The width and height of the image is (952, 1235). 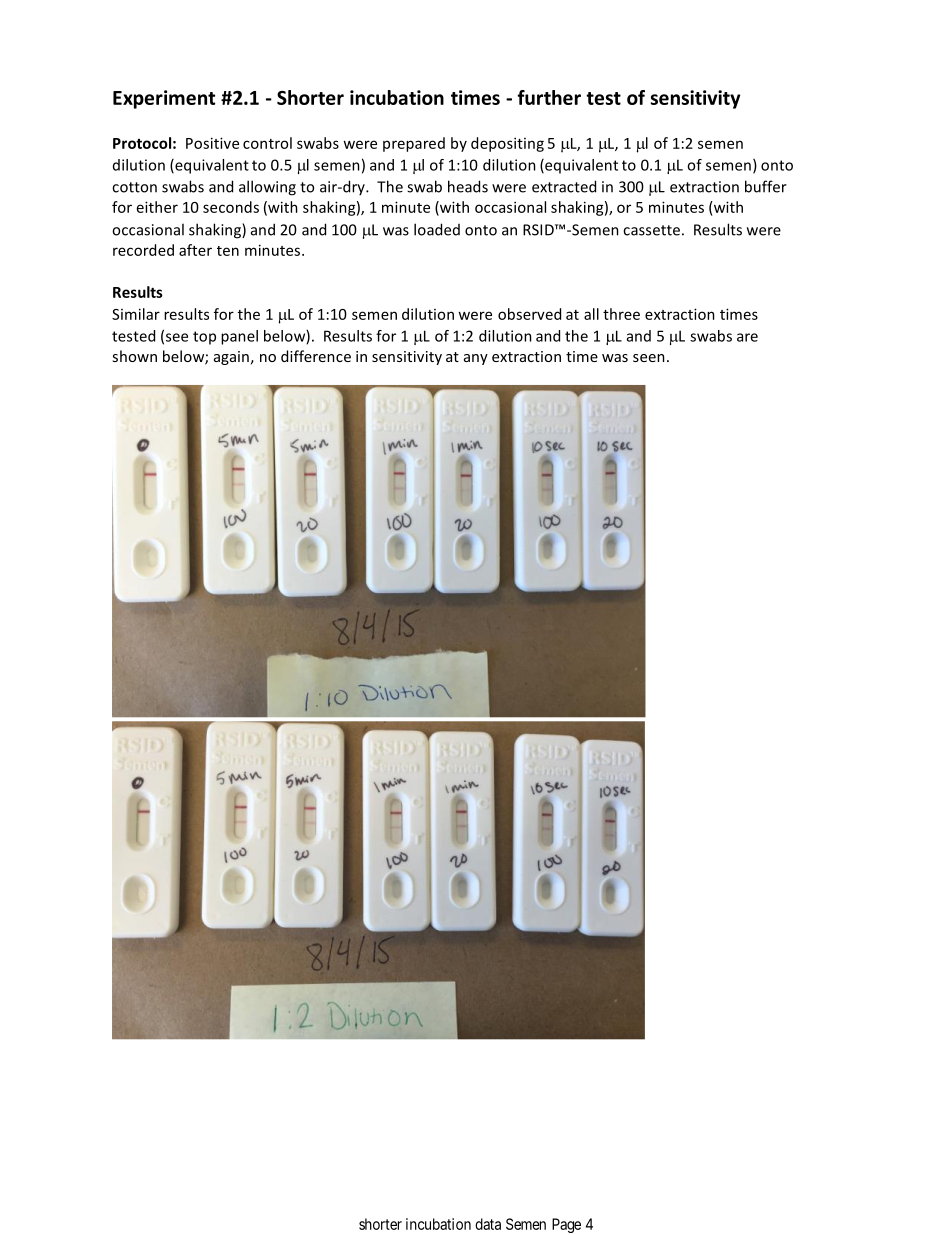 I want to click on Positive, so click(x=212, y=143).
